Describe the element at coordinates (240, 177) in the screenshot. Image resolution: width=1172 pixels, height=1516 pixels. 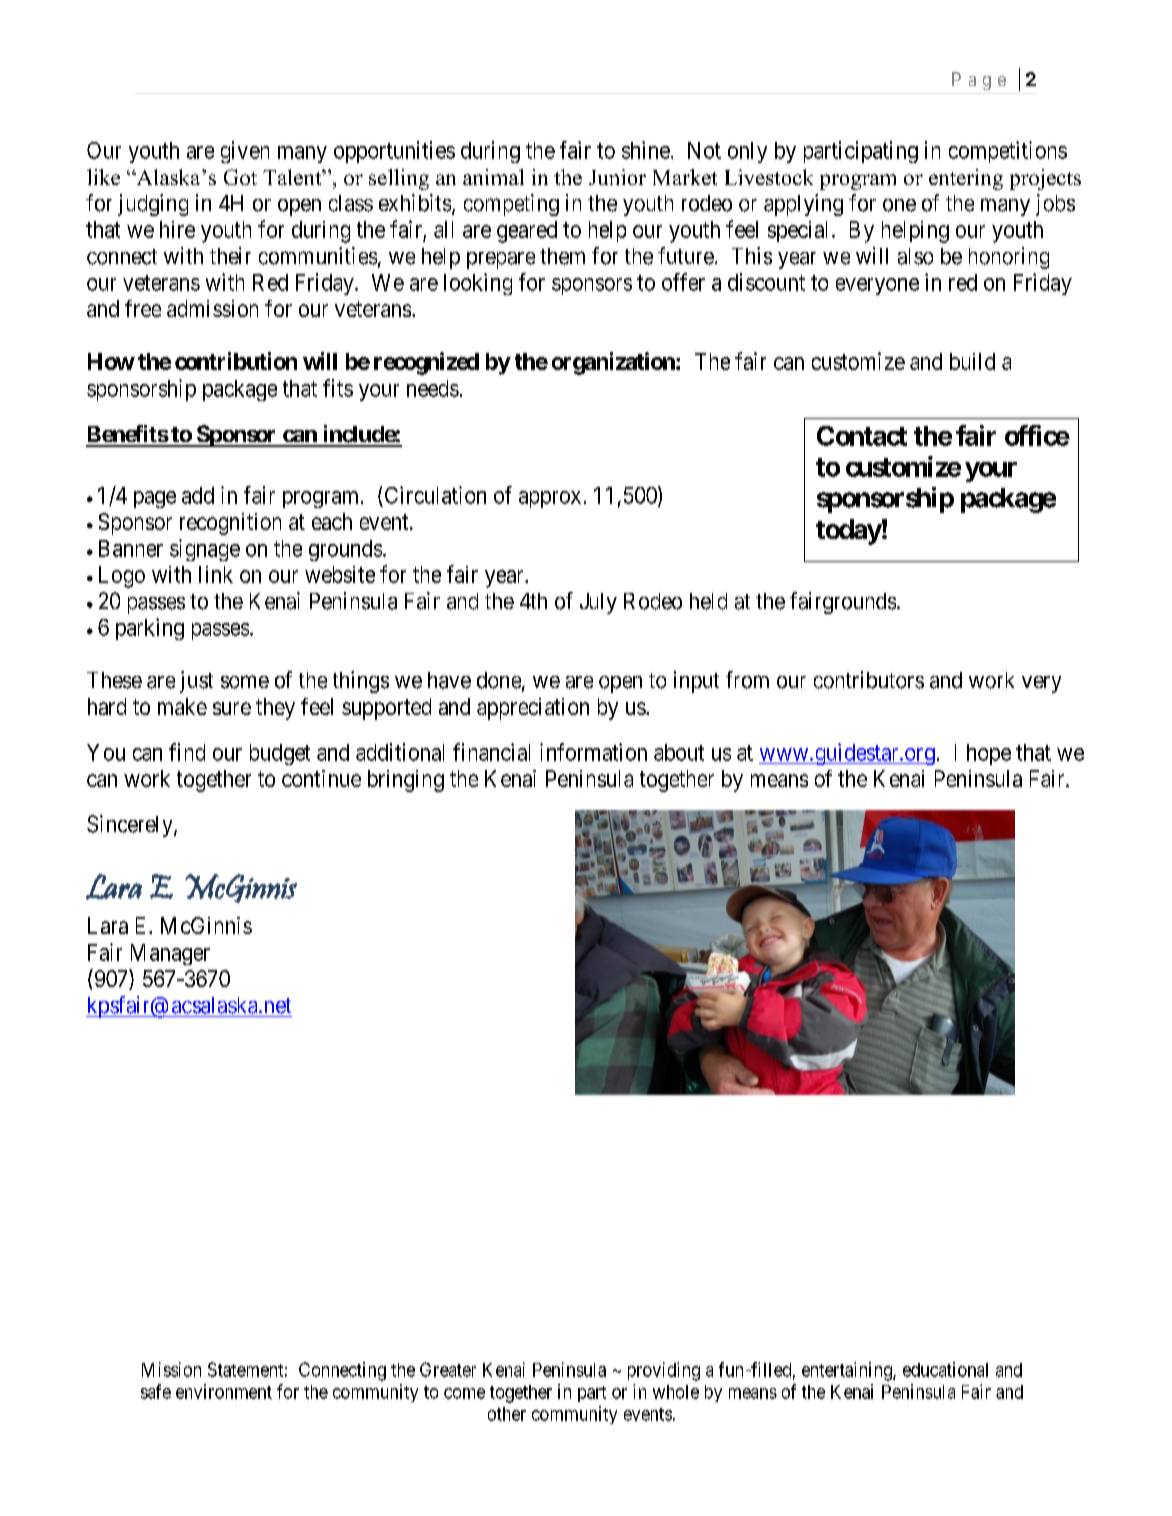
I see `Got` at that location.
